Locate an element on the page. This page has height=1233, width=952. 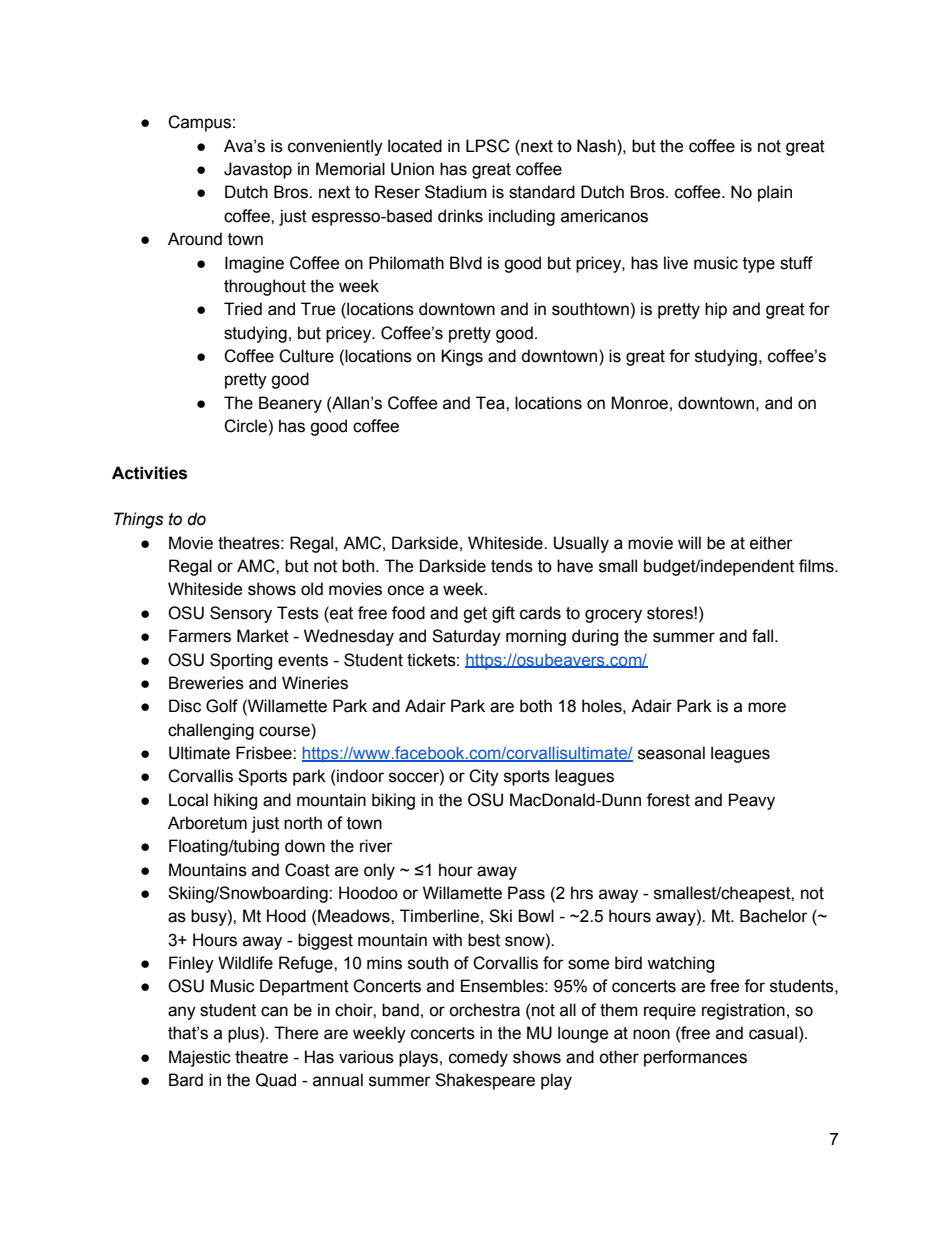
Circle is located at coordinates (245, 426).
